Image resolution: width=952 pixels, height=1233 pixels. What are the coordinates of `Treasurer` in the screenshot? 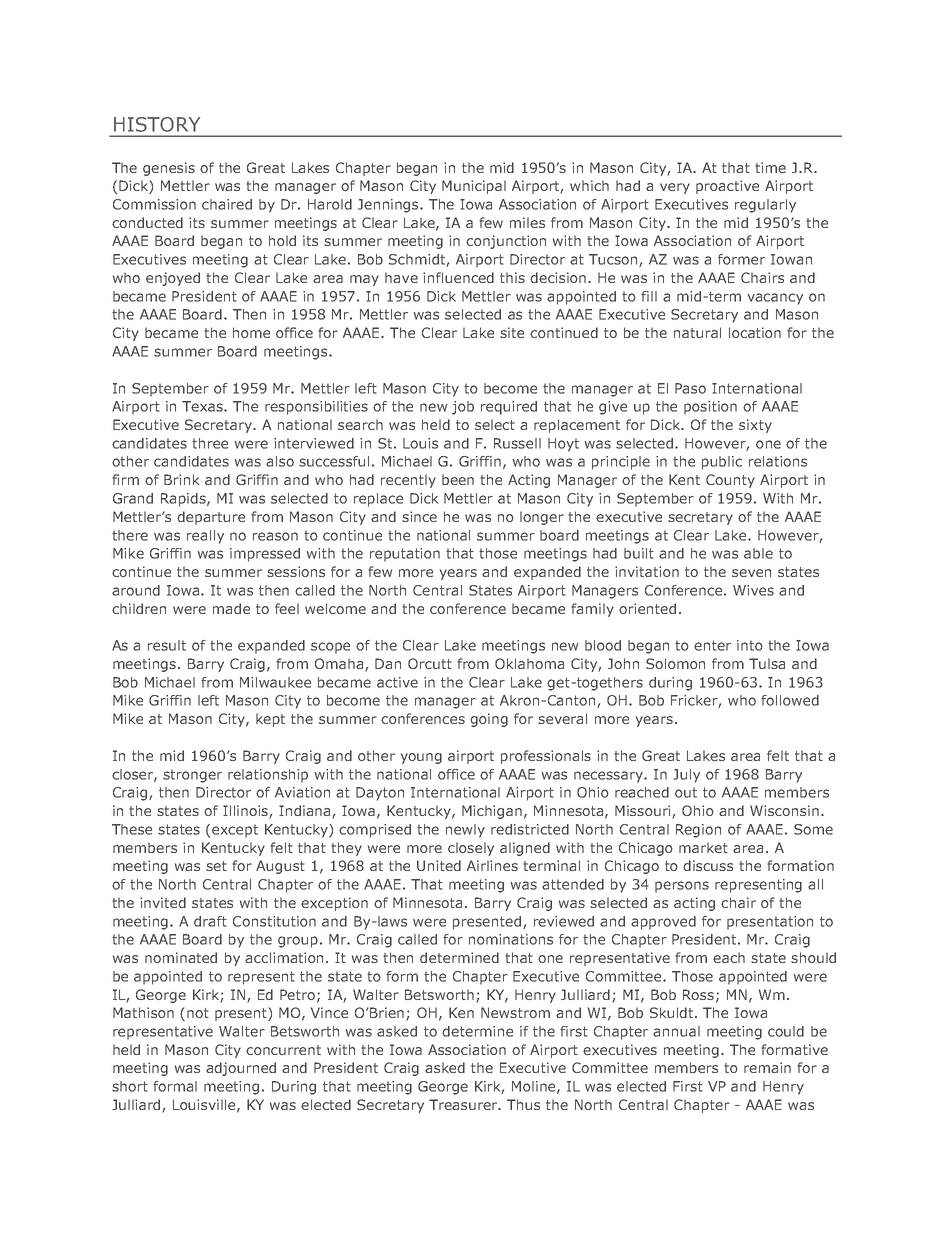 It's located at (464, 1104).
